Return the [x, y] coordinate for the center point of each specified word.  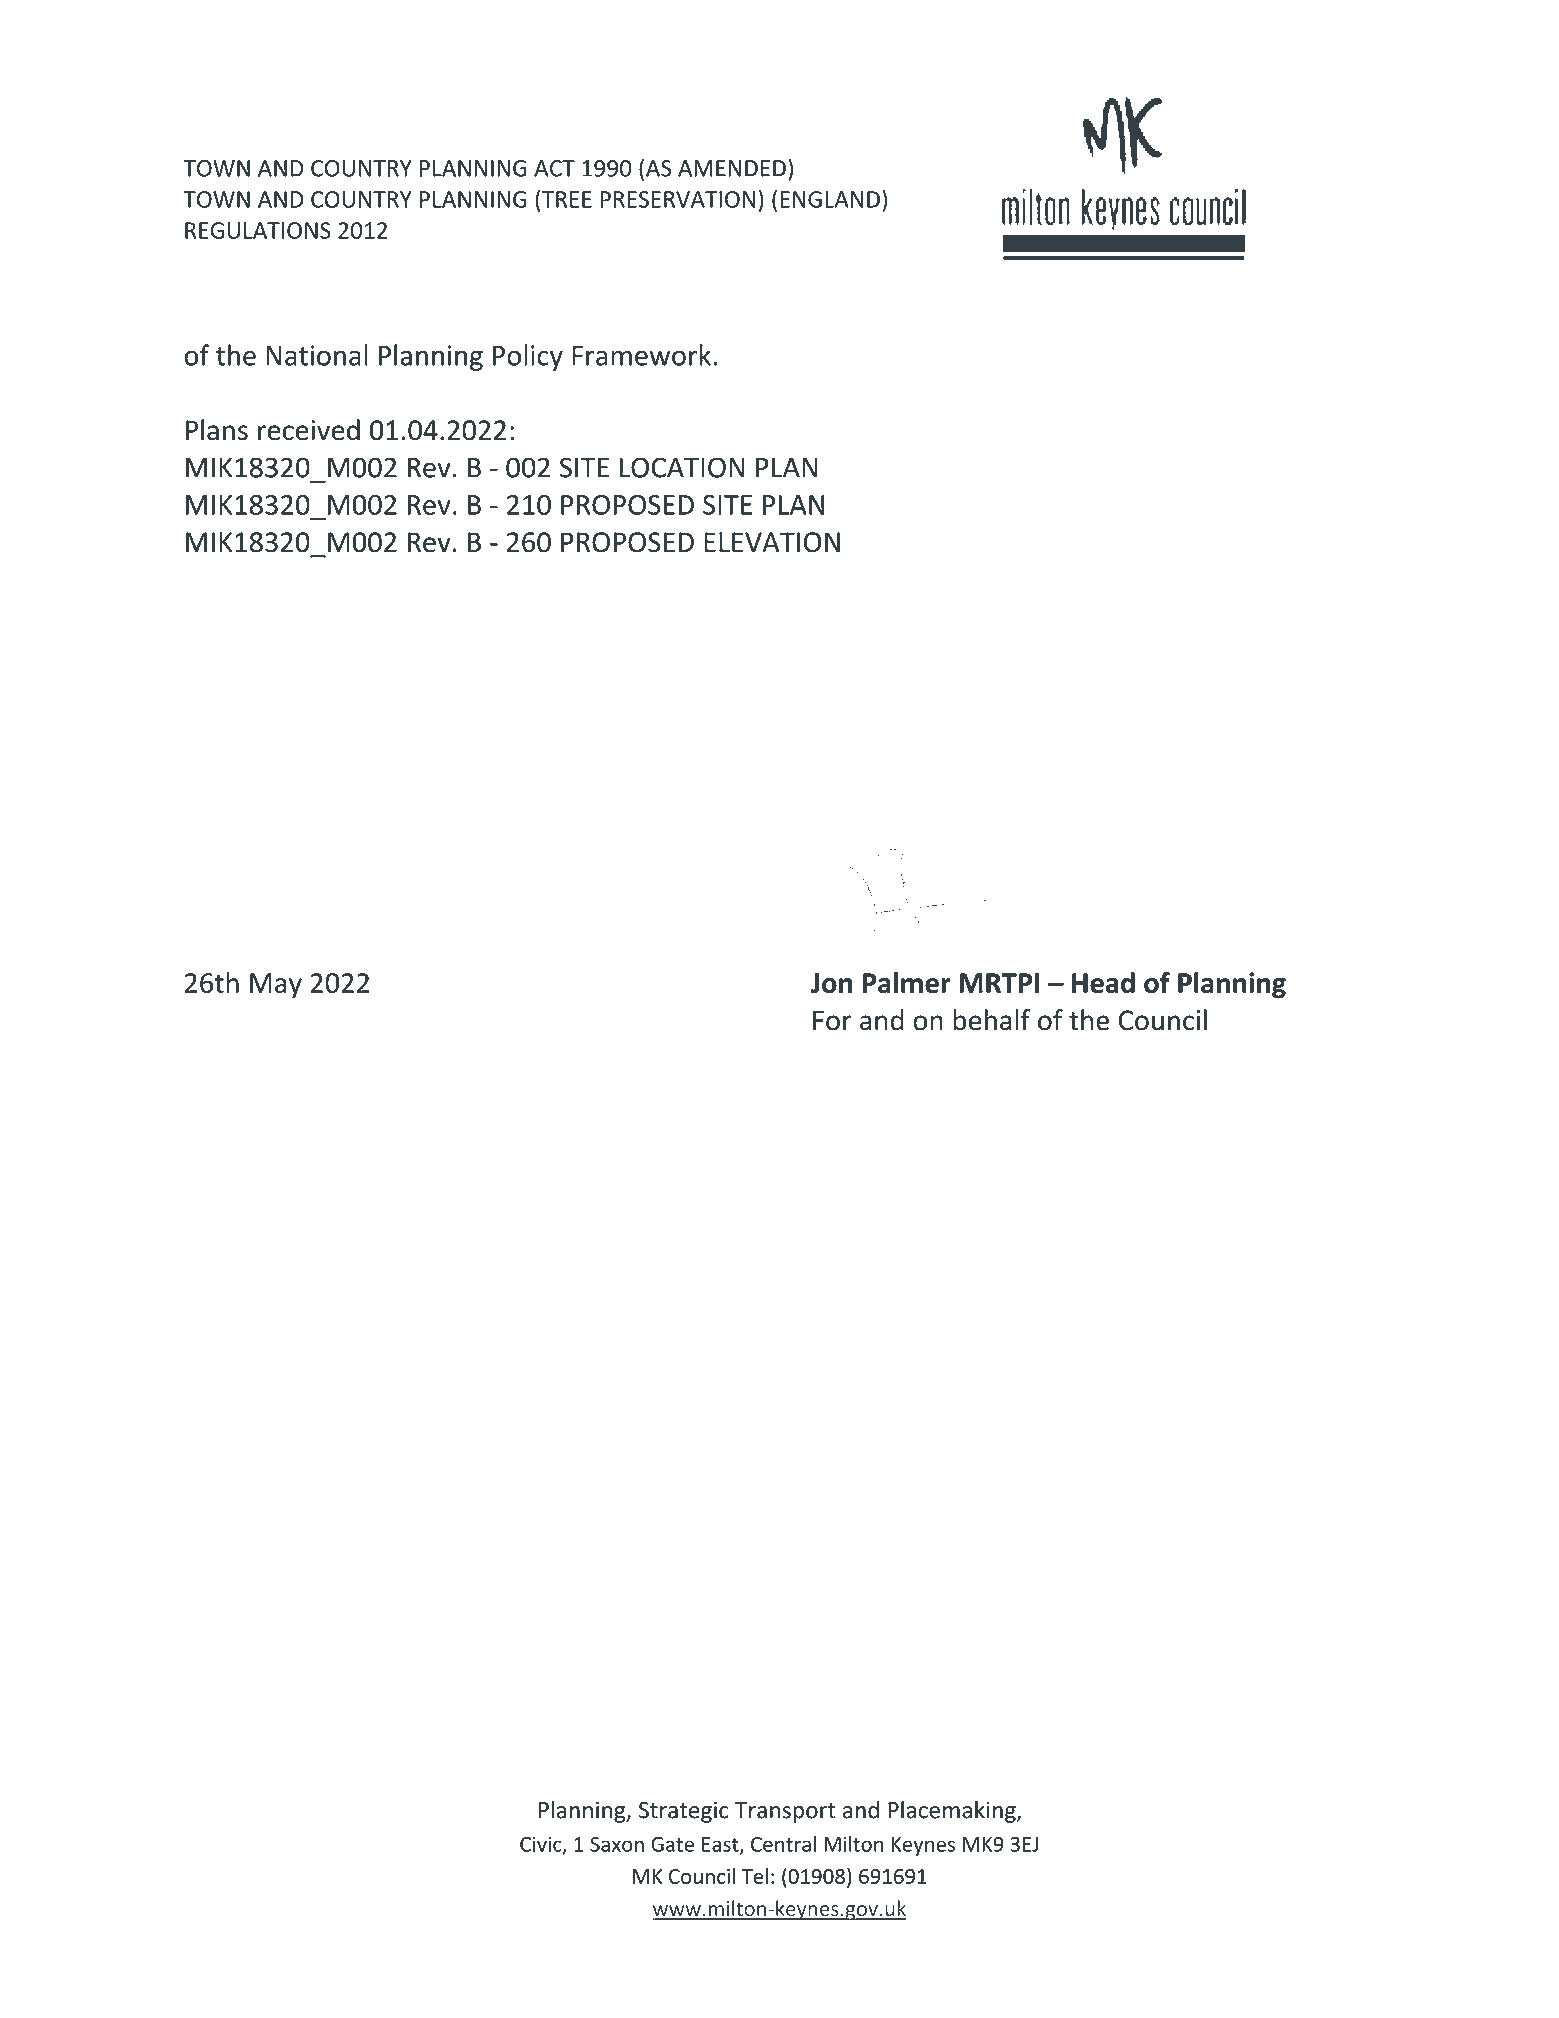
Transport [785, 1812]
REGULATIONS [258, 230]
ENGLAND [830, 199]
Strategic [684, 1812]
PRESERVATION [677, 199]
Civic [542, 1845]
